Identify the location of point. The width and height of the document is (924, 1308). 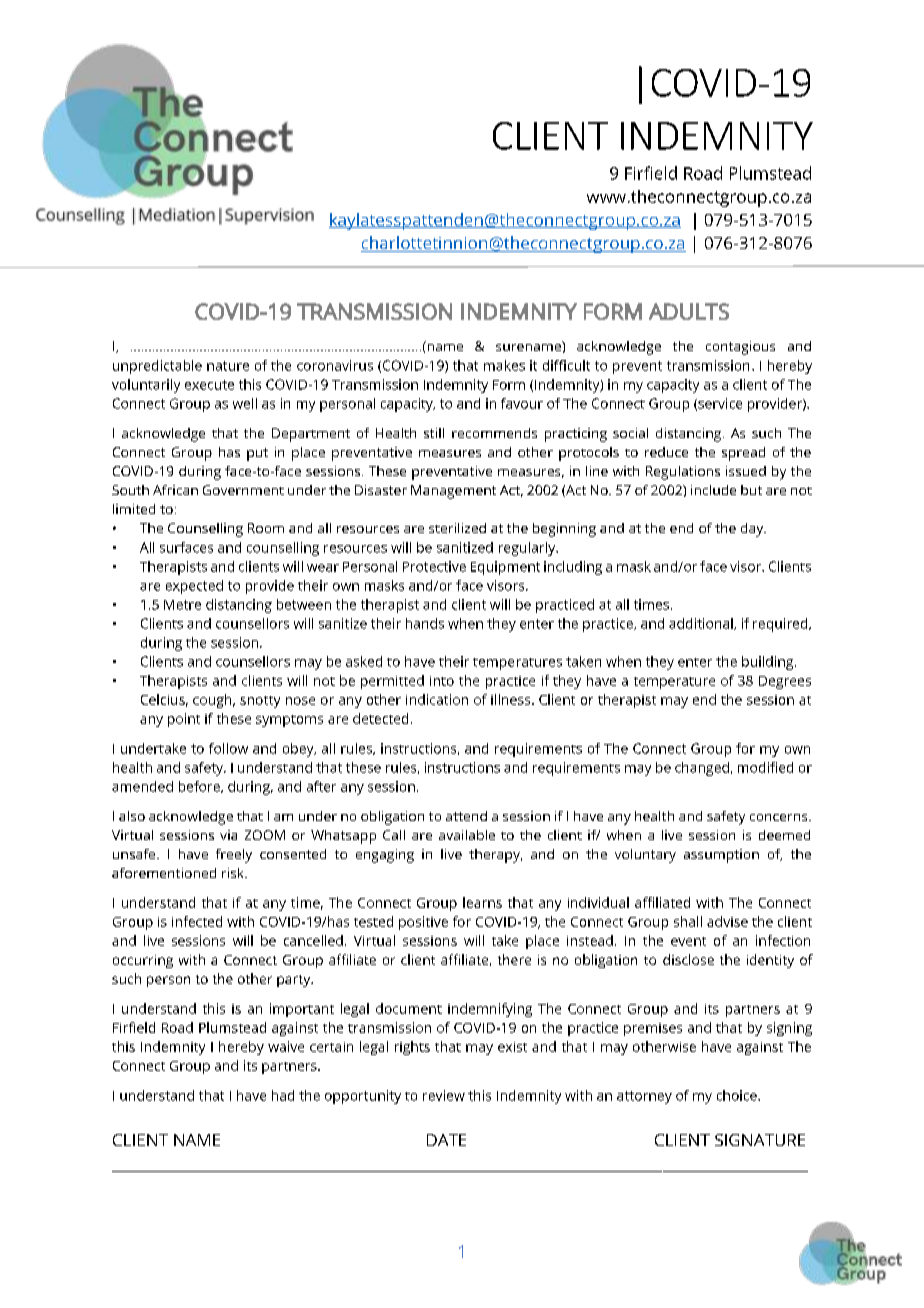
(184, 720).
